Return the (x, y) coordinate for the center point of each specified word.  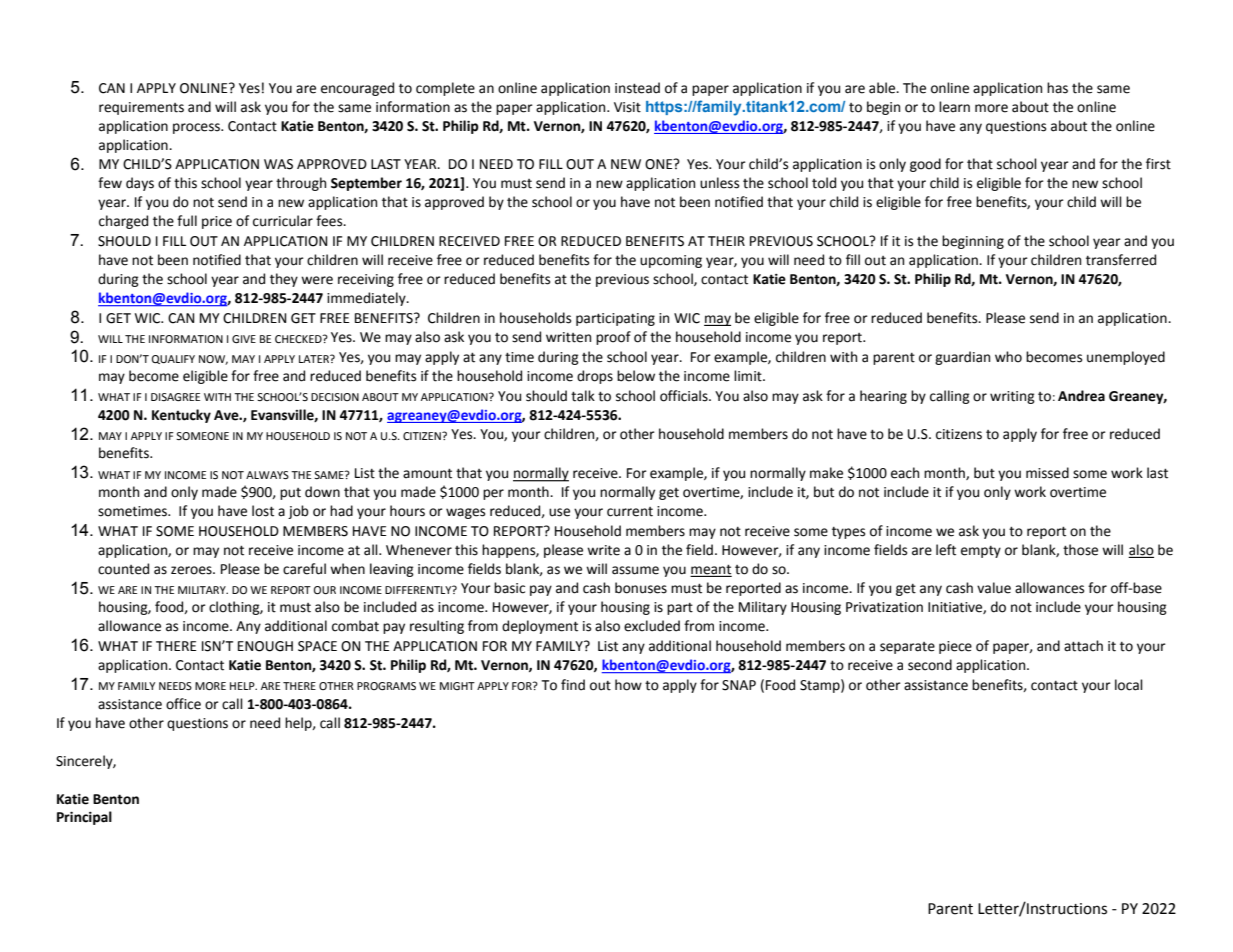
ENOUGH (265, 646)
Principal (84, 818)
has (1057, 88)
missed (1047, 473)
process (197, 128)
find (573, 685)
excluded (652, 626)
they (284, 280)
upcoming (671, 261)
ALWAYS (267, 475)
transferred (1121, 260)
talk (583, 396)
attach (1083, 646)
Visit (627, 107)
